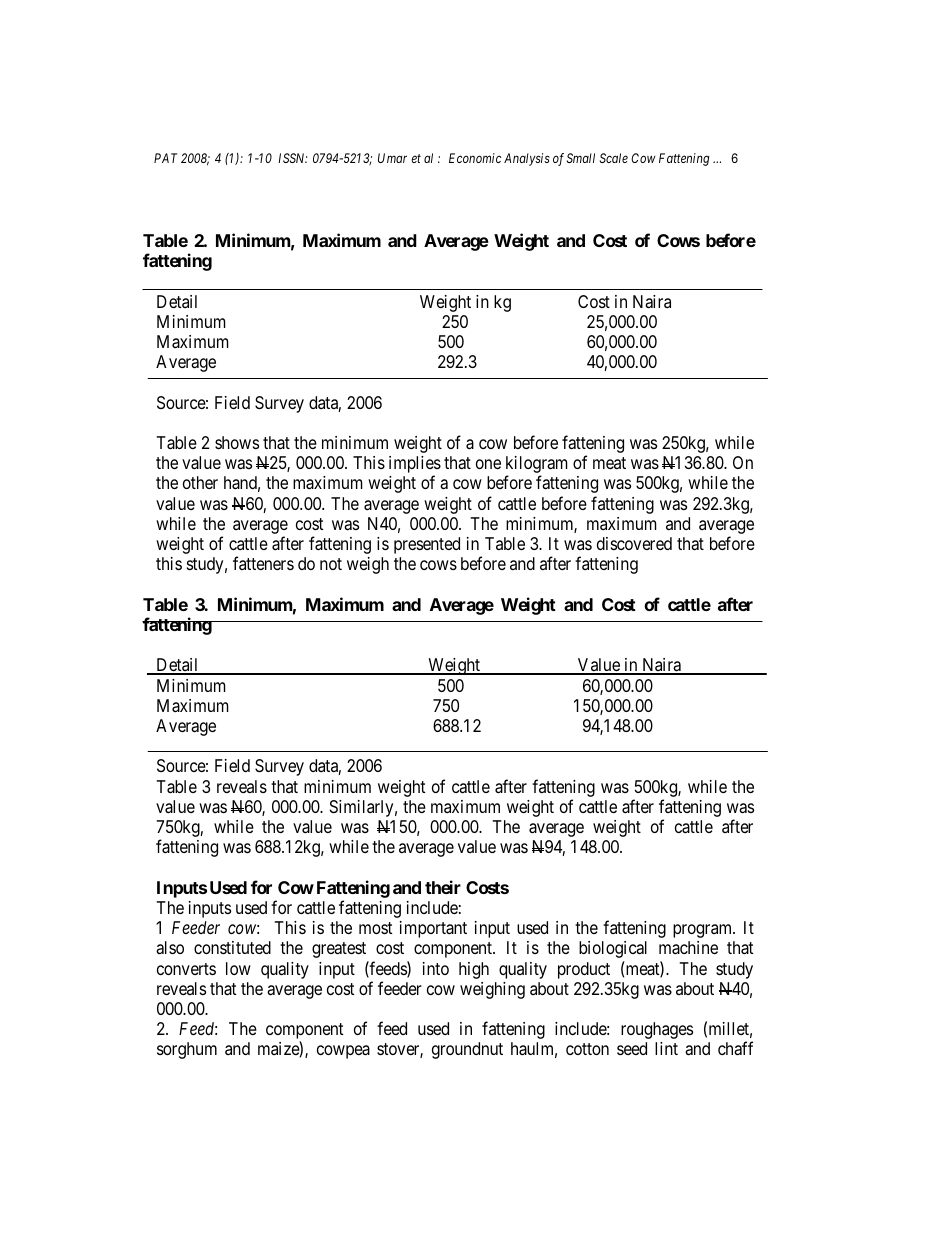  I want to click on Economic, so click(475, 158).
